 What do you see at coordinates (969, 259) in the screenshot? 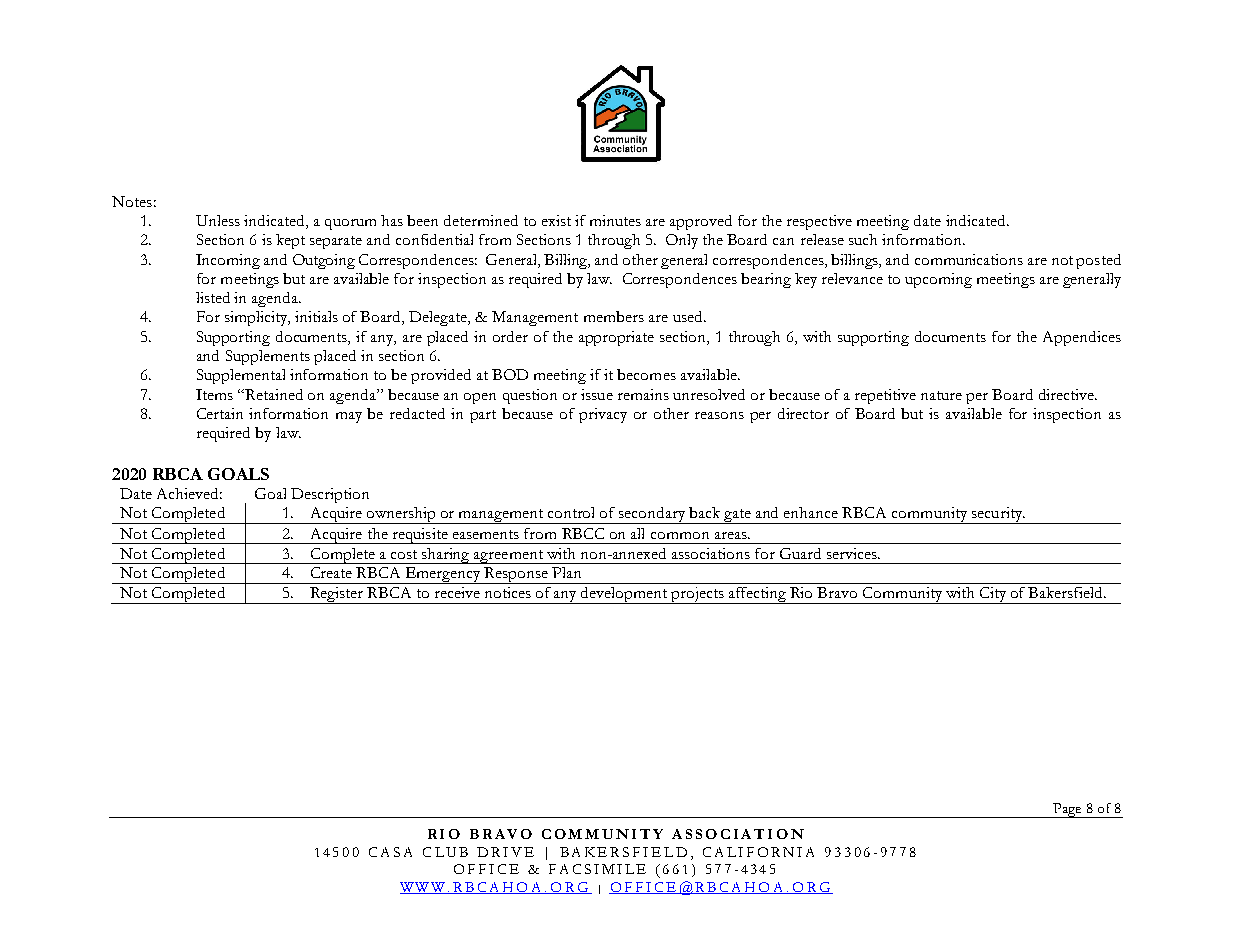
I see `communications` at bounding box center [969, 259].
